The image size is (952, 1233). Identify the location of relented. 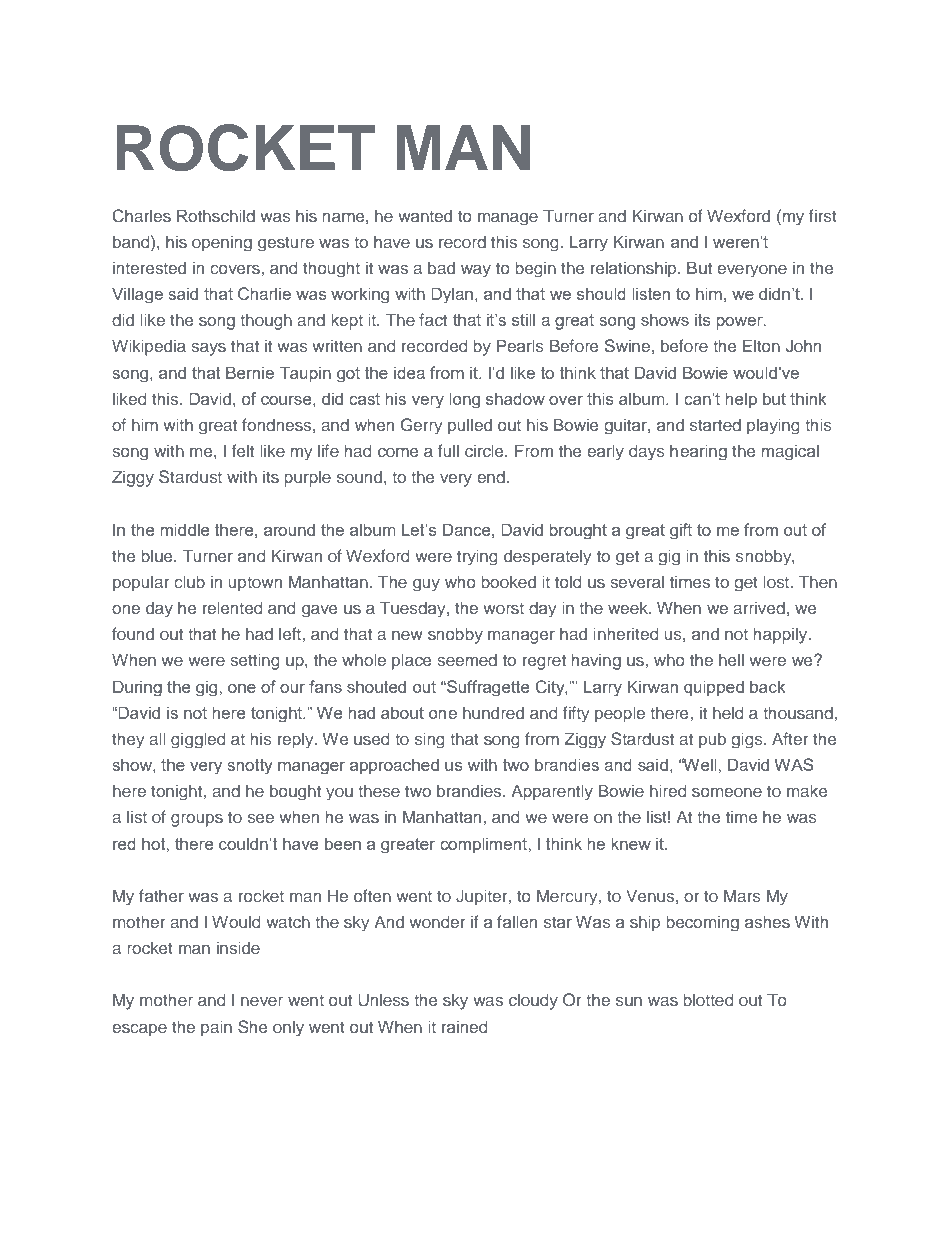
(233, 607).
